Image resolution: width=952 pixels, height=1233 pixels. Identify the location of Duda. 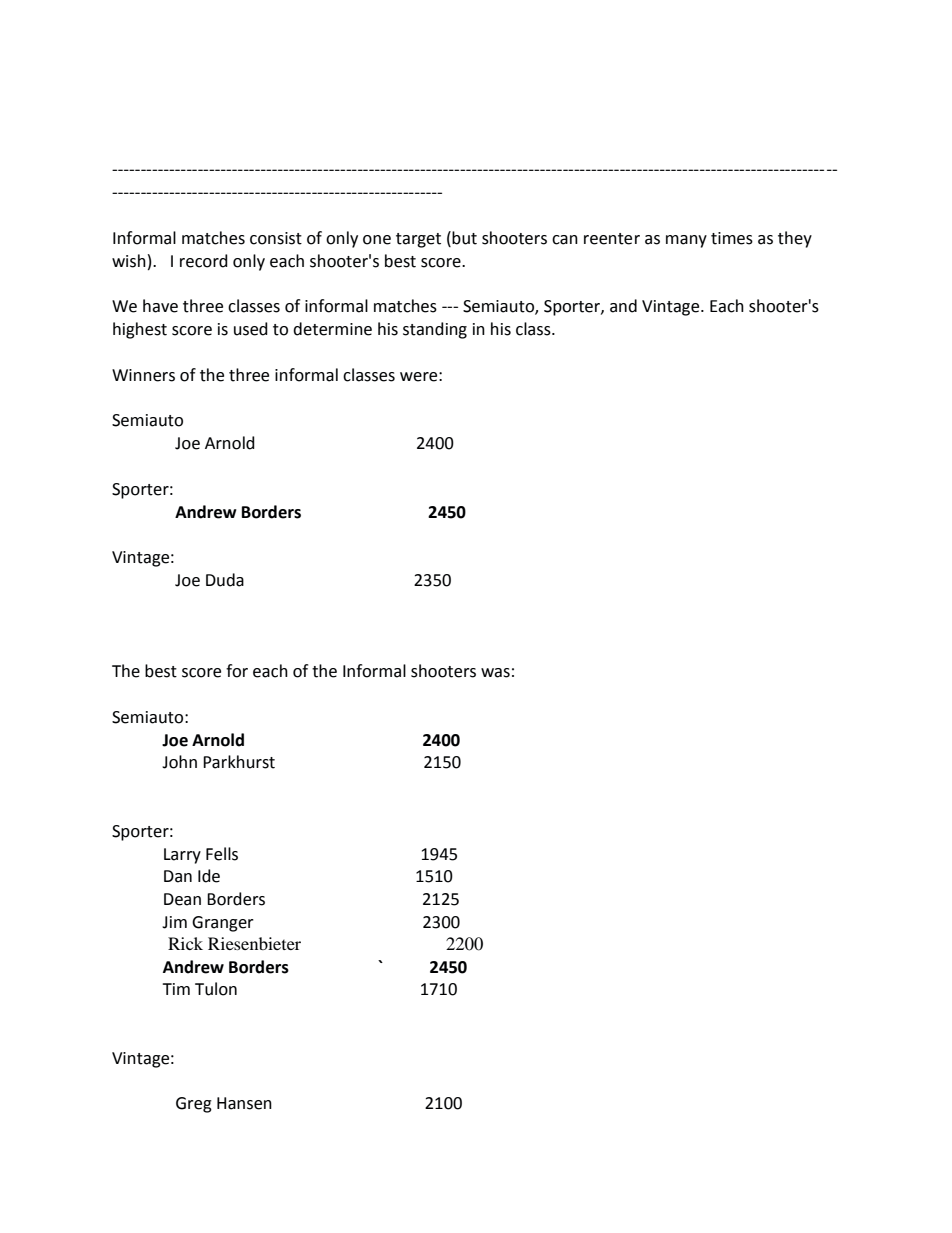
(225, 580).
